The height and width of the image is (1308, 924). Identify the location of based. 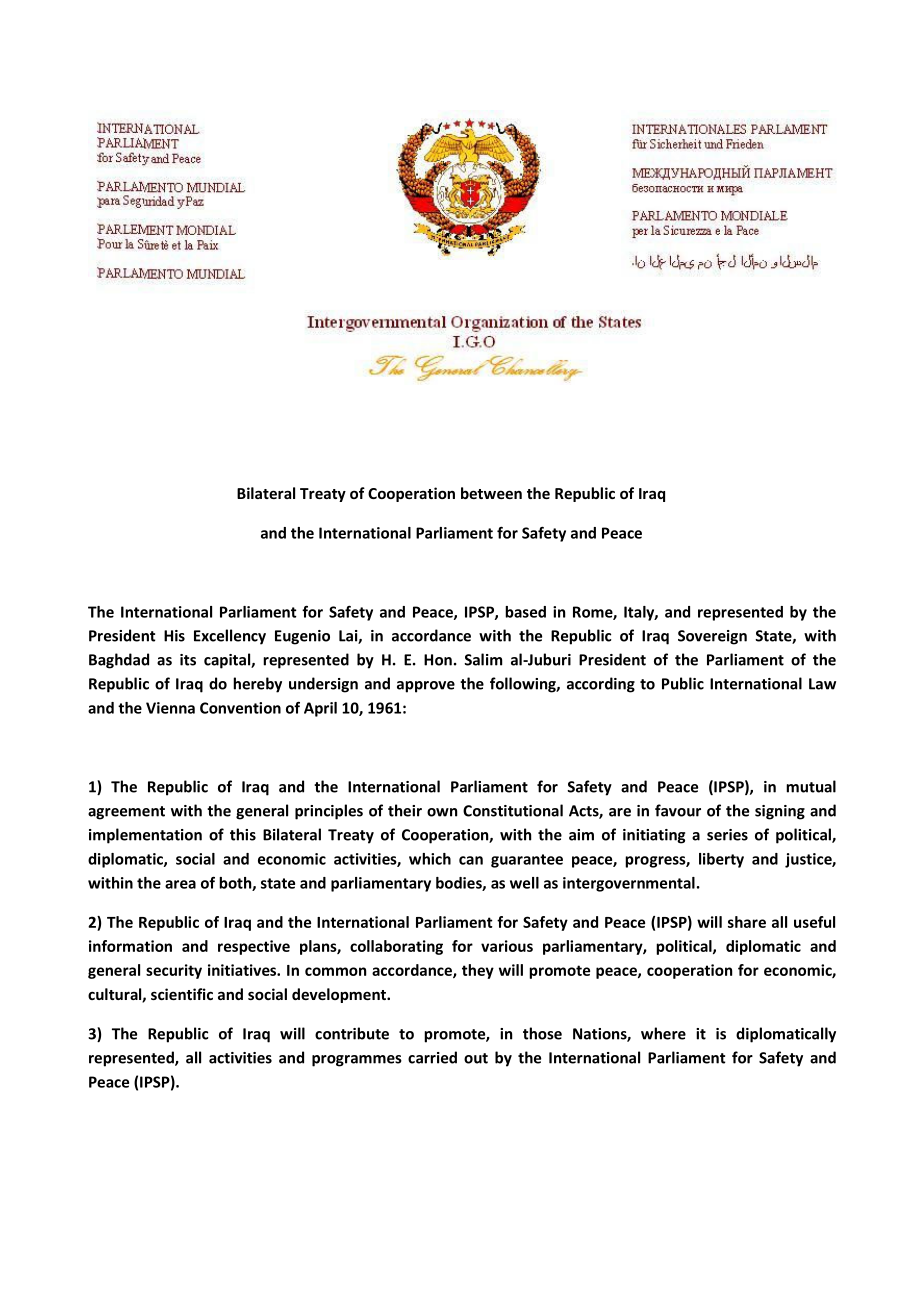
(525, 612).
